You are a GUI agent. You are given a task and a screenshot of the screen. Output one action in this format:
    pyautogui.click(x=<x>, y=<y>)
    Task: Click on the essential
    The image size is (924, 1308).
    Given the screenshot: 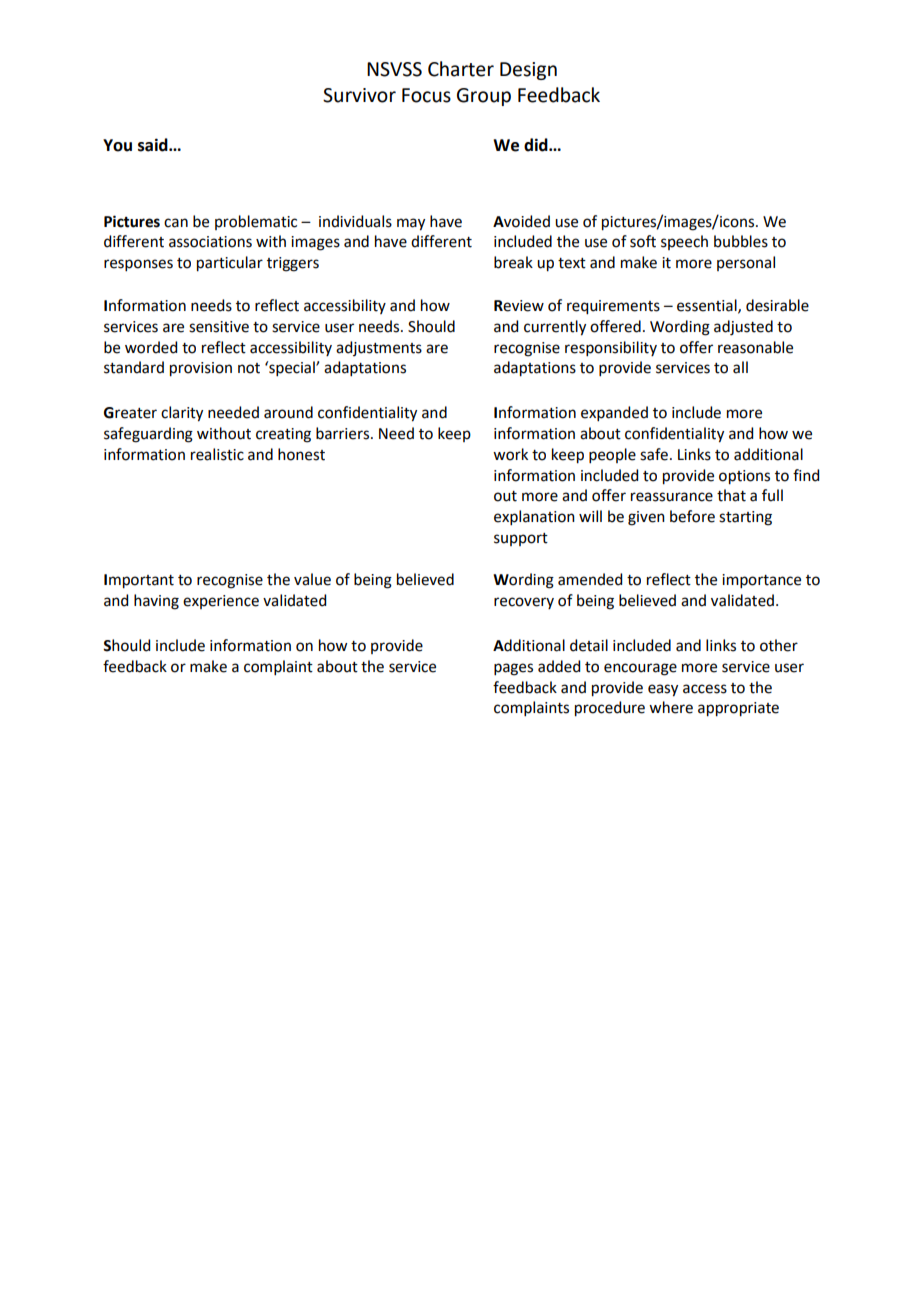 What is the action you would take?
    pyautogui.click(x=708, y=306)
